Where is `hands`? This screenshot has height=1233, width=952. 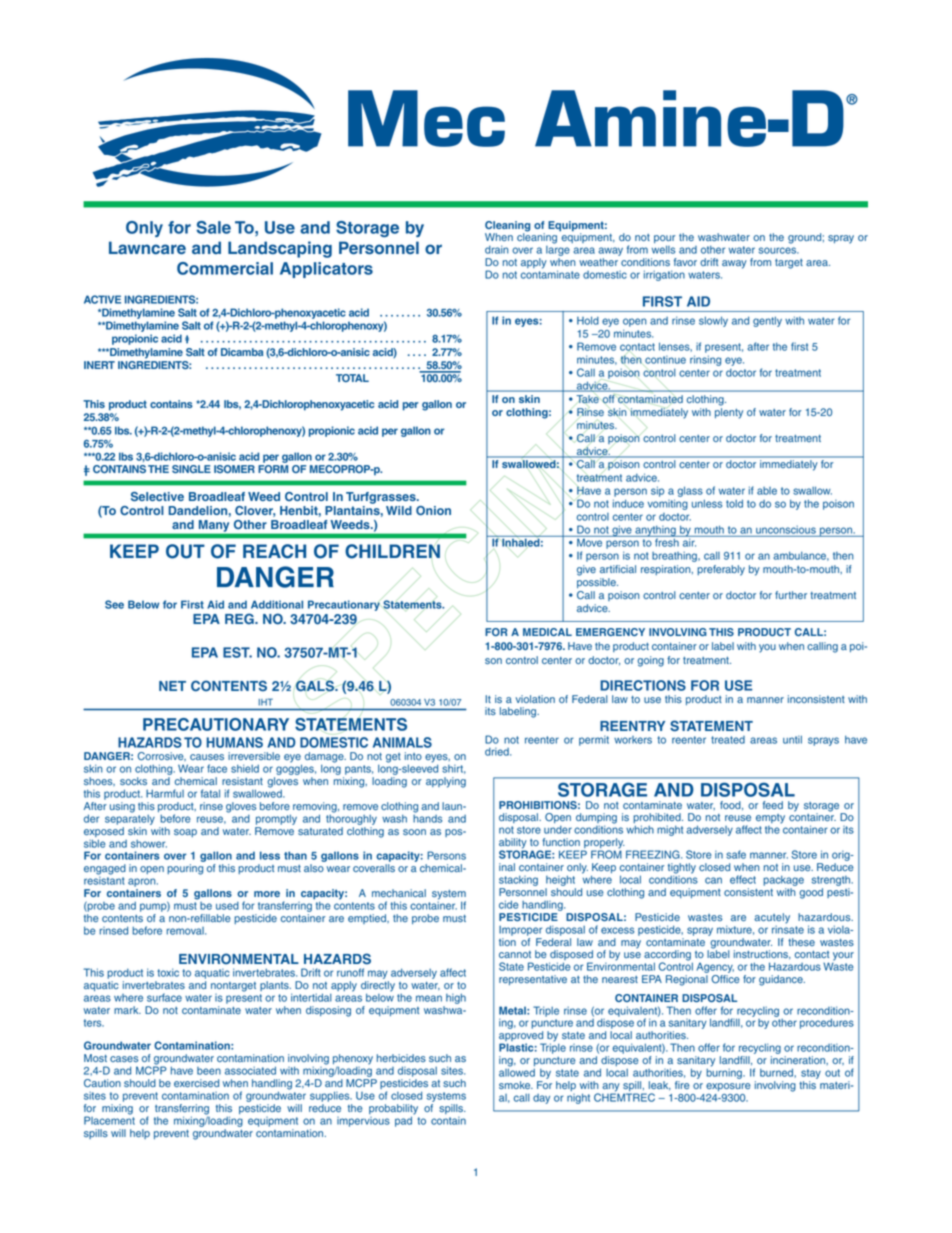
hands is located at coordinates (427, 817).
